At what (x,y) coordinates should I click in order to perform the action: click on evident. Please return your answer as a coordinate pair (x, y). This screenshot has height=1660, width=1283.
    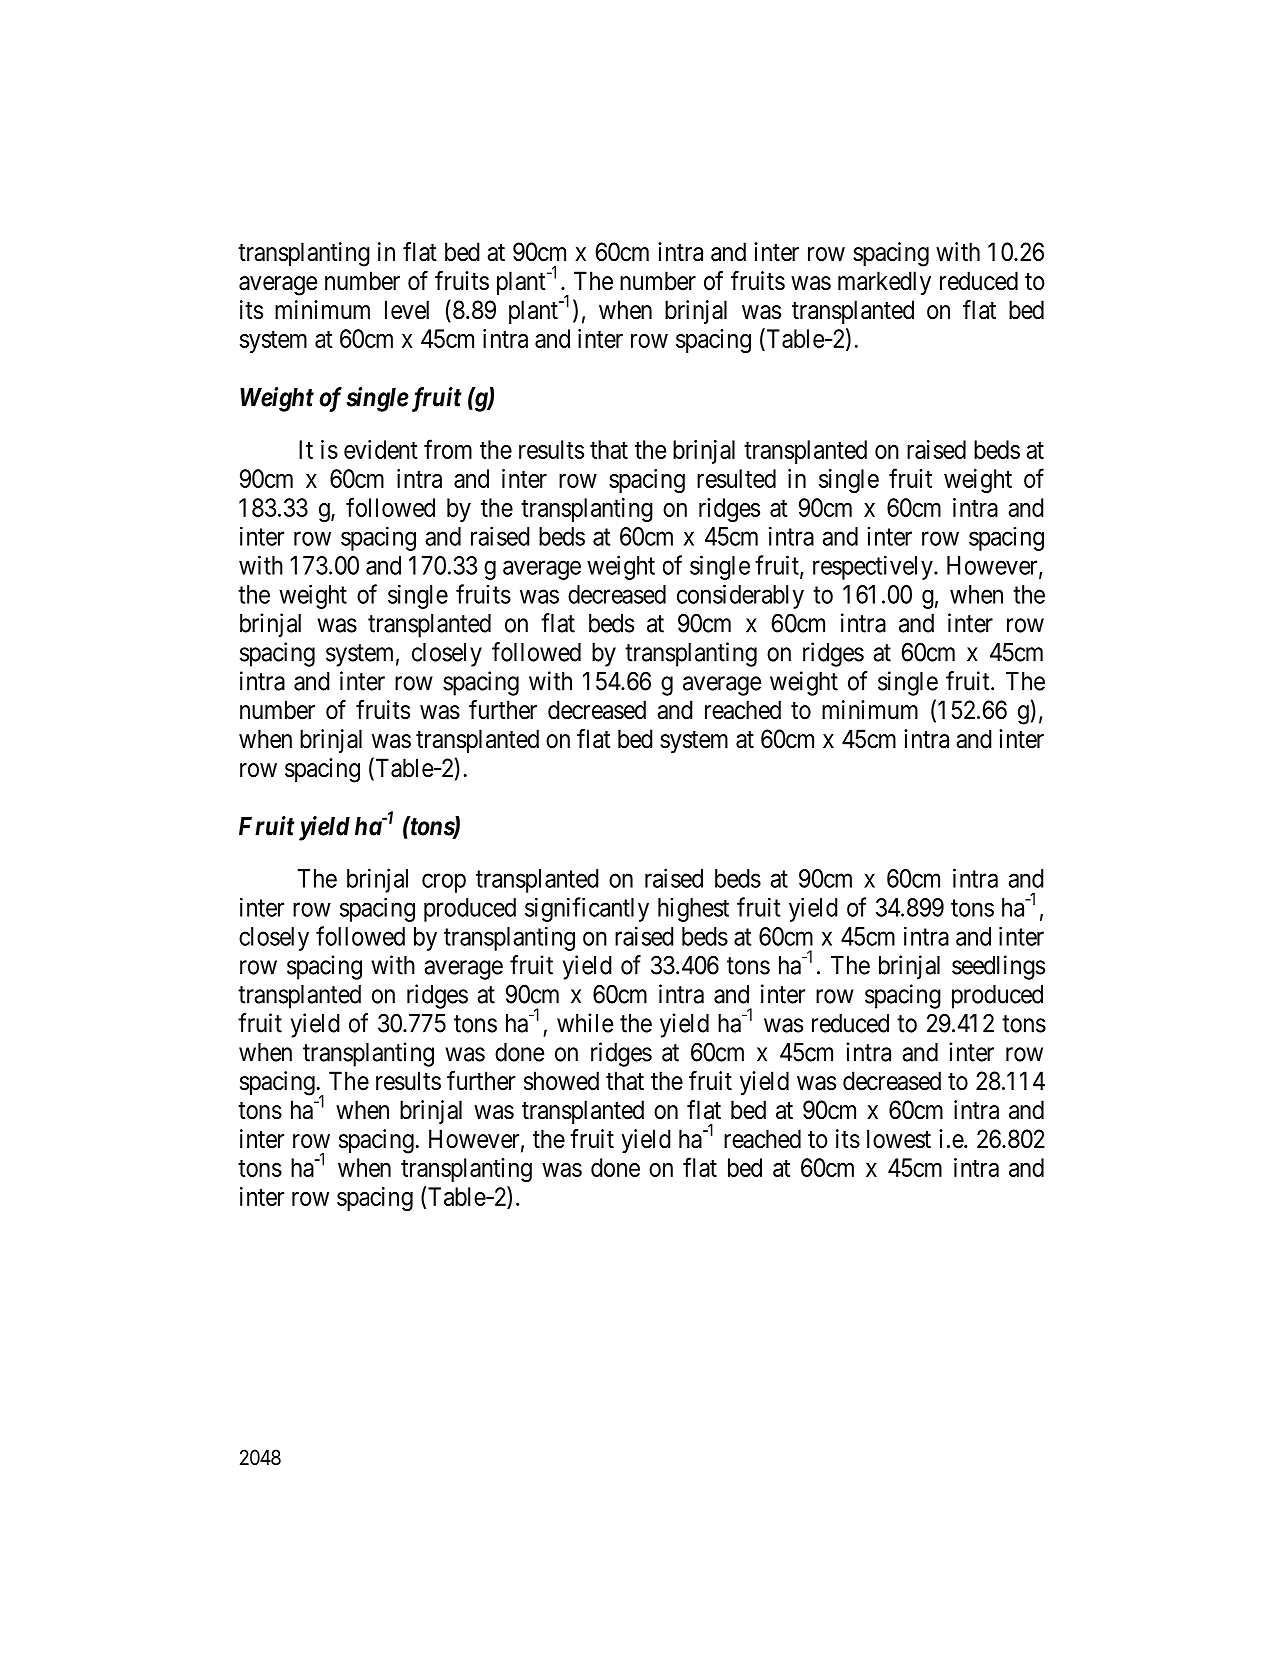
    Looking at the image, I should click on (381, 449).
